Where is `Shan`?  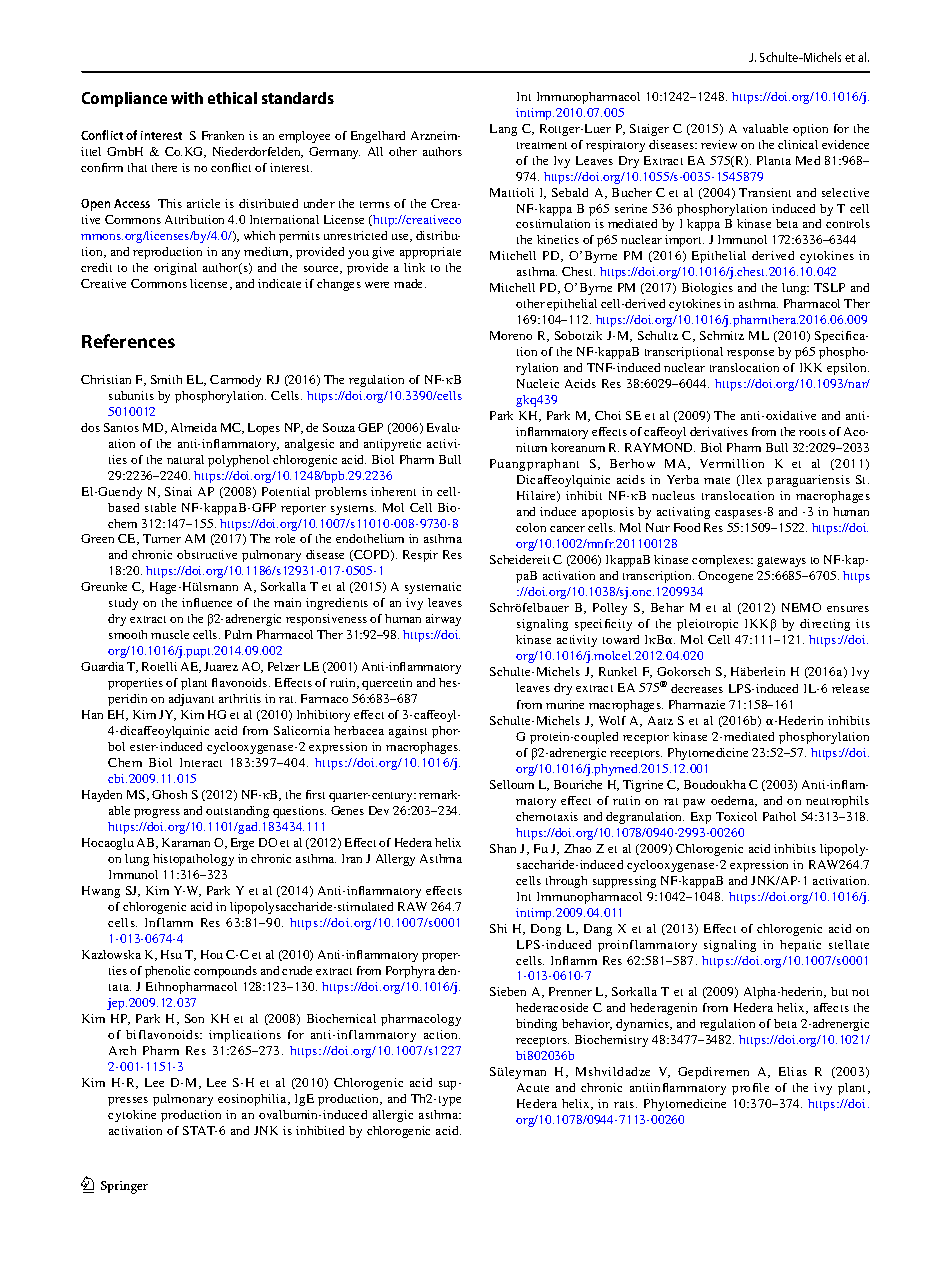 Shan is located at coordinates (503, 848).
